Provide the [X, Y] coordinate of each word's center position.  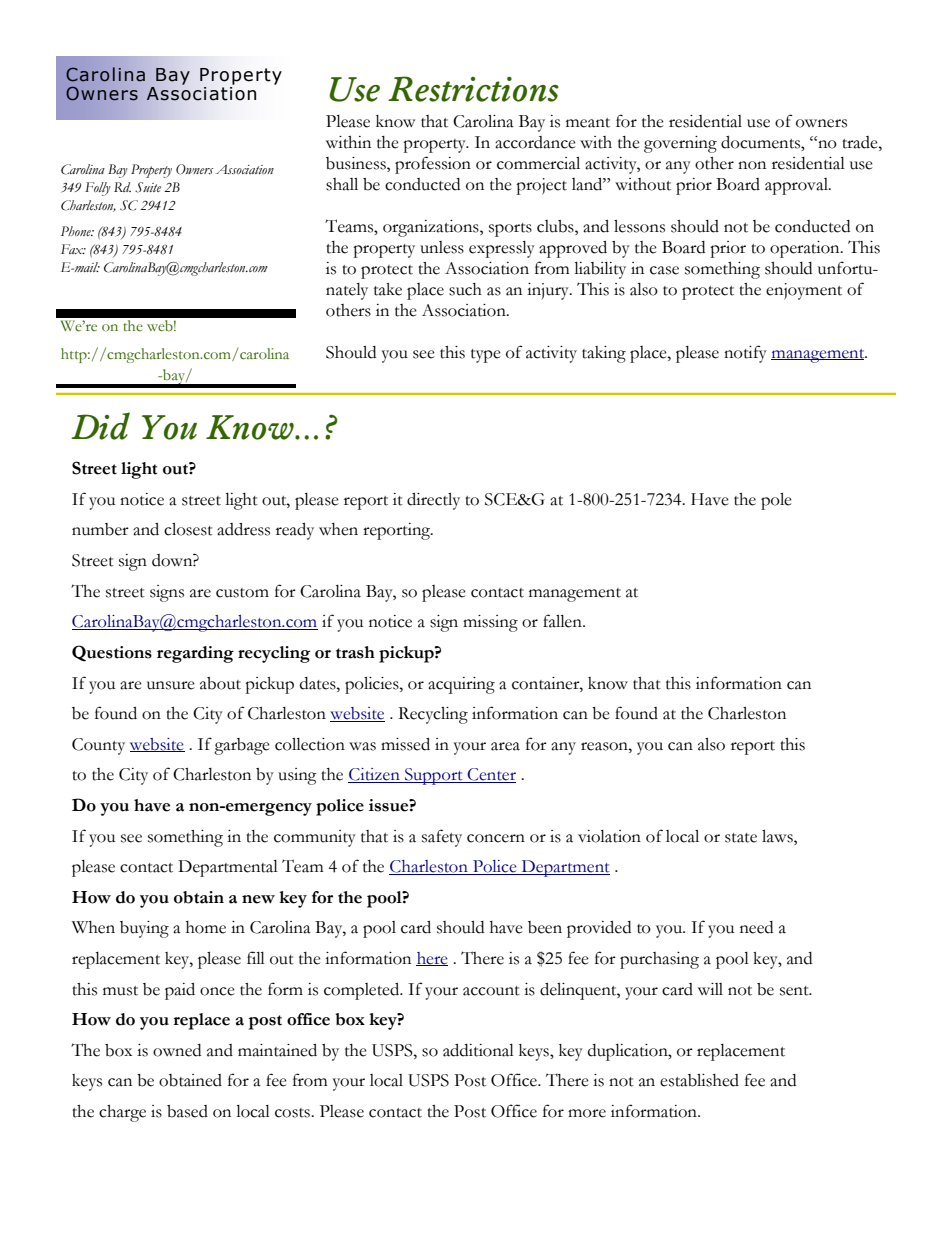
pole [776, 501]
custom [242, 593]
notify [745, 354]
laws [778, 836]
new [258, 899]
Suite [148, 187]
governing [680, 144]
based [187, 1111]
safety [442, 838]
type [486, 356]
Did [100, 426]
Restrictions [473, 89]
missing [490, 623]
